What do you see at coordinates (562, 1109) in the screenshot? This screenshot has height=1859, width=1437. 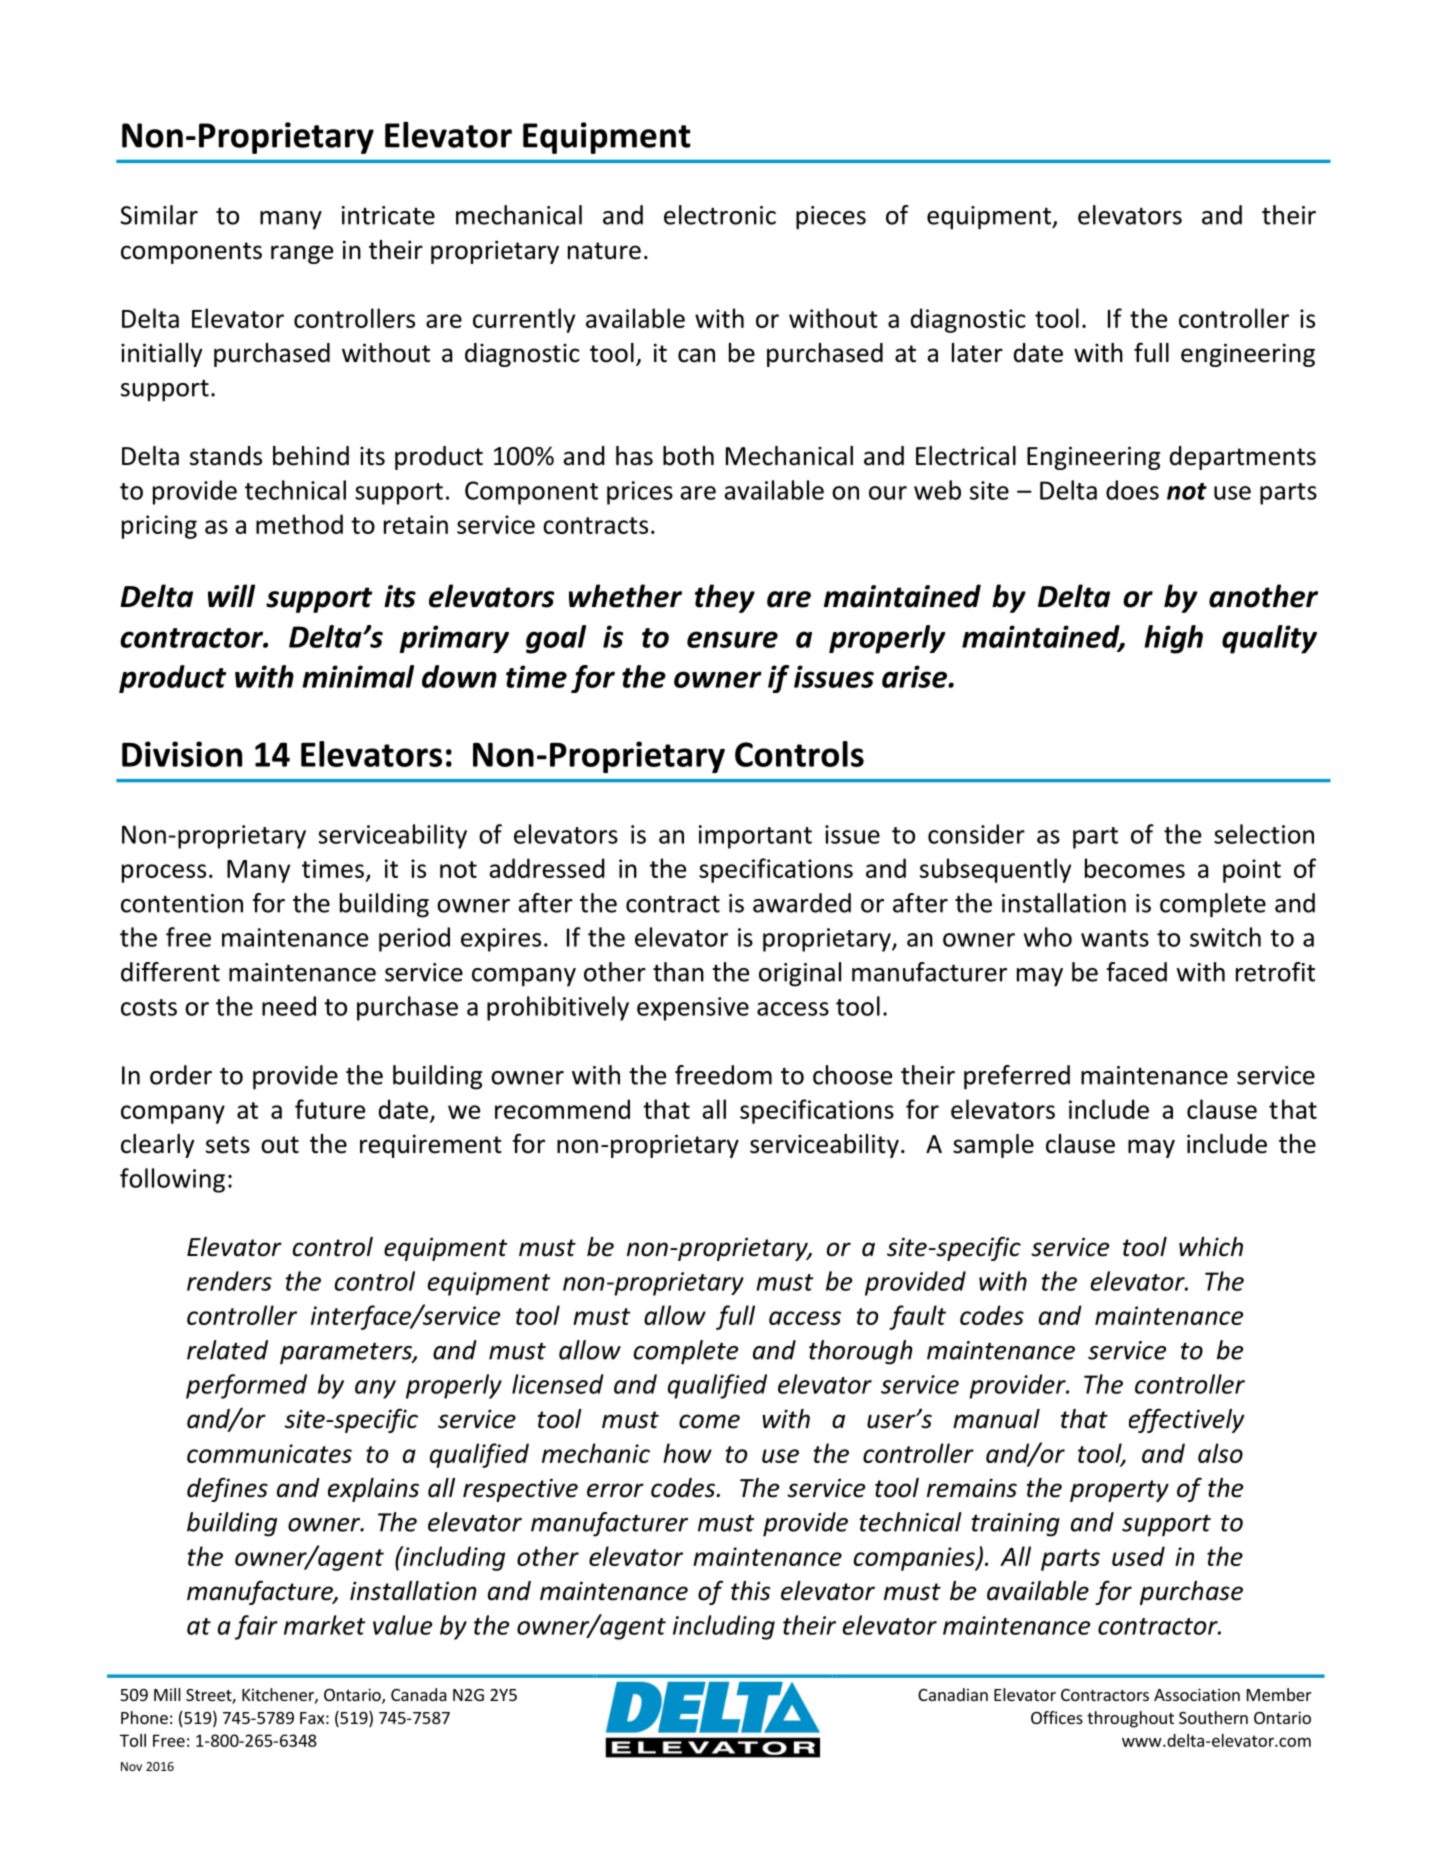 I see `recommend` at bounding box center [562, 1109].
